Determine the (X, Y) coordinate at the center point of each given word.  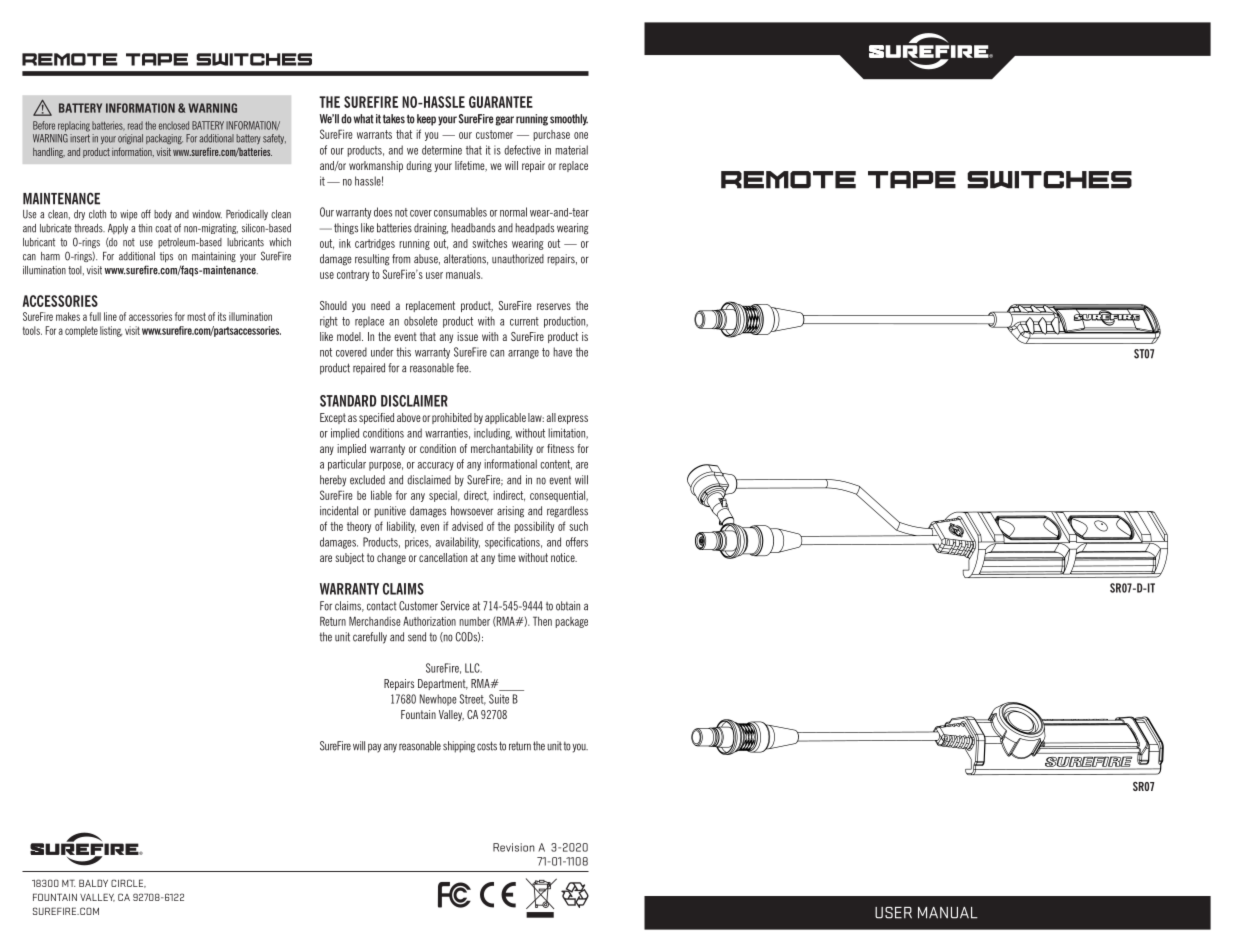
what (364, 119)
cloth (97, 214)
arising (510, 512)
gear (504, 121)
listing (111, 331)
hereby (333, 481)
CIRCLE (128, 883)
